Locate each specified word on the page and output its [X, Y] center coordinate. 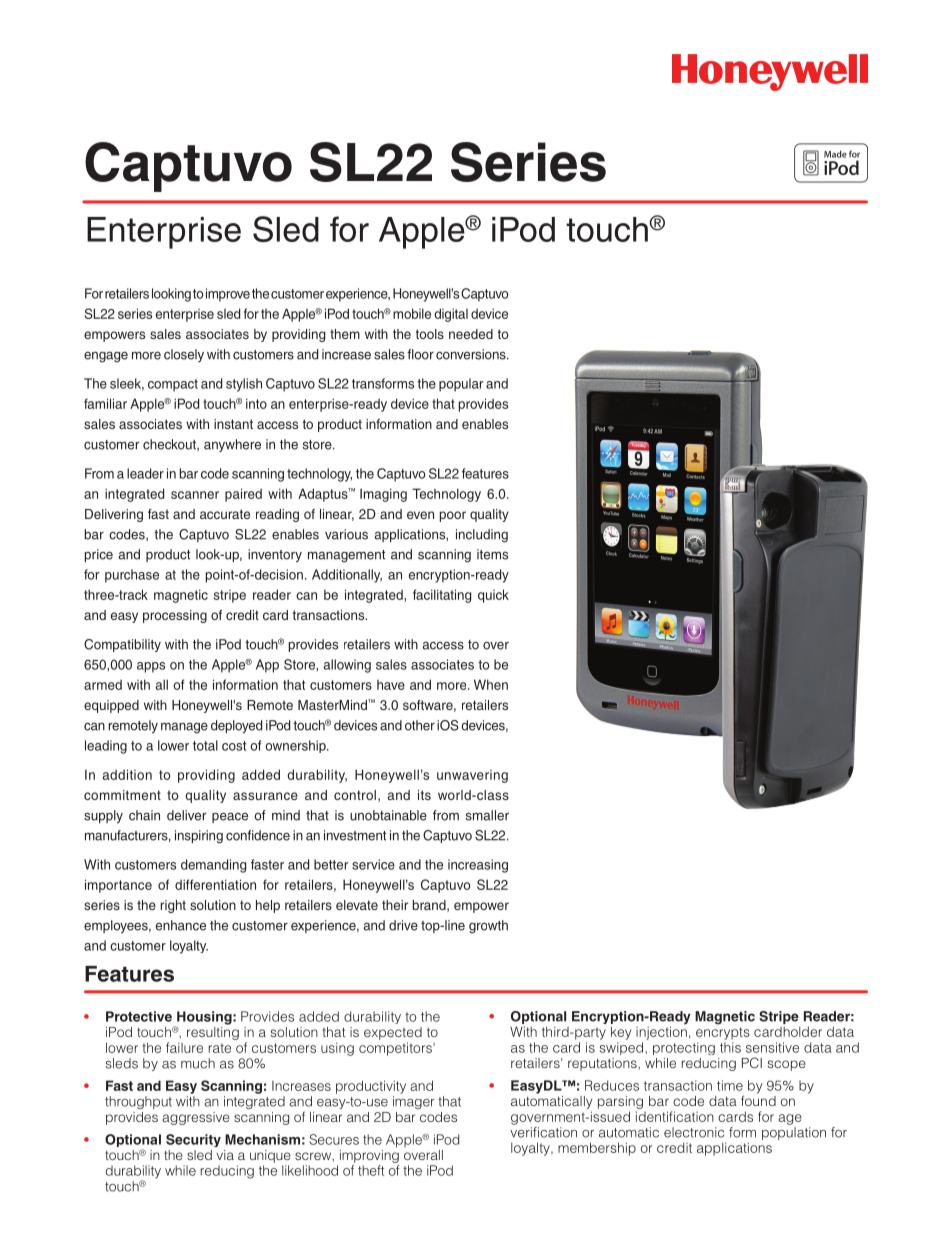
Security [193, 1140]
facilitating [442, 596]
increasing [478, 866]
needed [471, 334]
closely [184, 355]
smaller [487, 815]
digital [451, 315]
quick [493, 596]
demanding [213, 866]
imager [413, 1102]
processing [175, 616]
